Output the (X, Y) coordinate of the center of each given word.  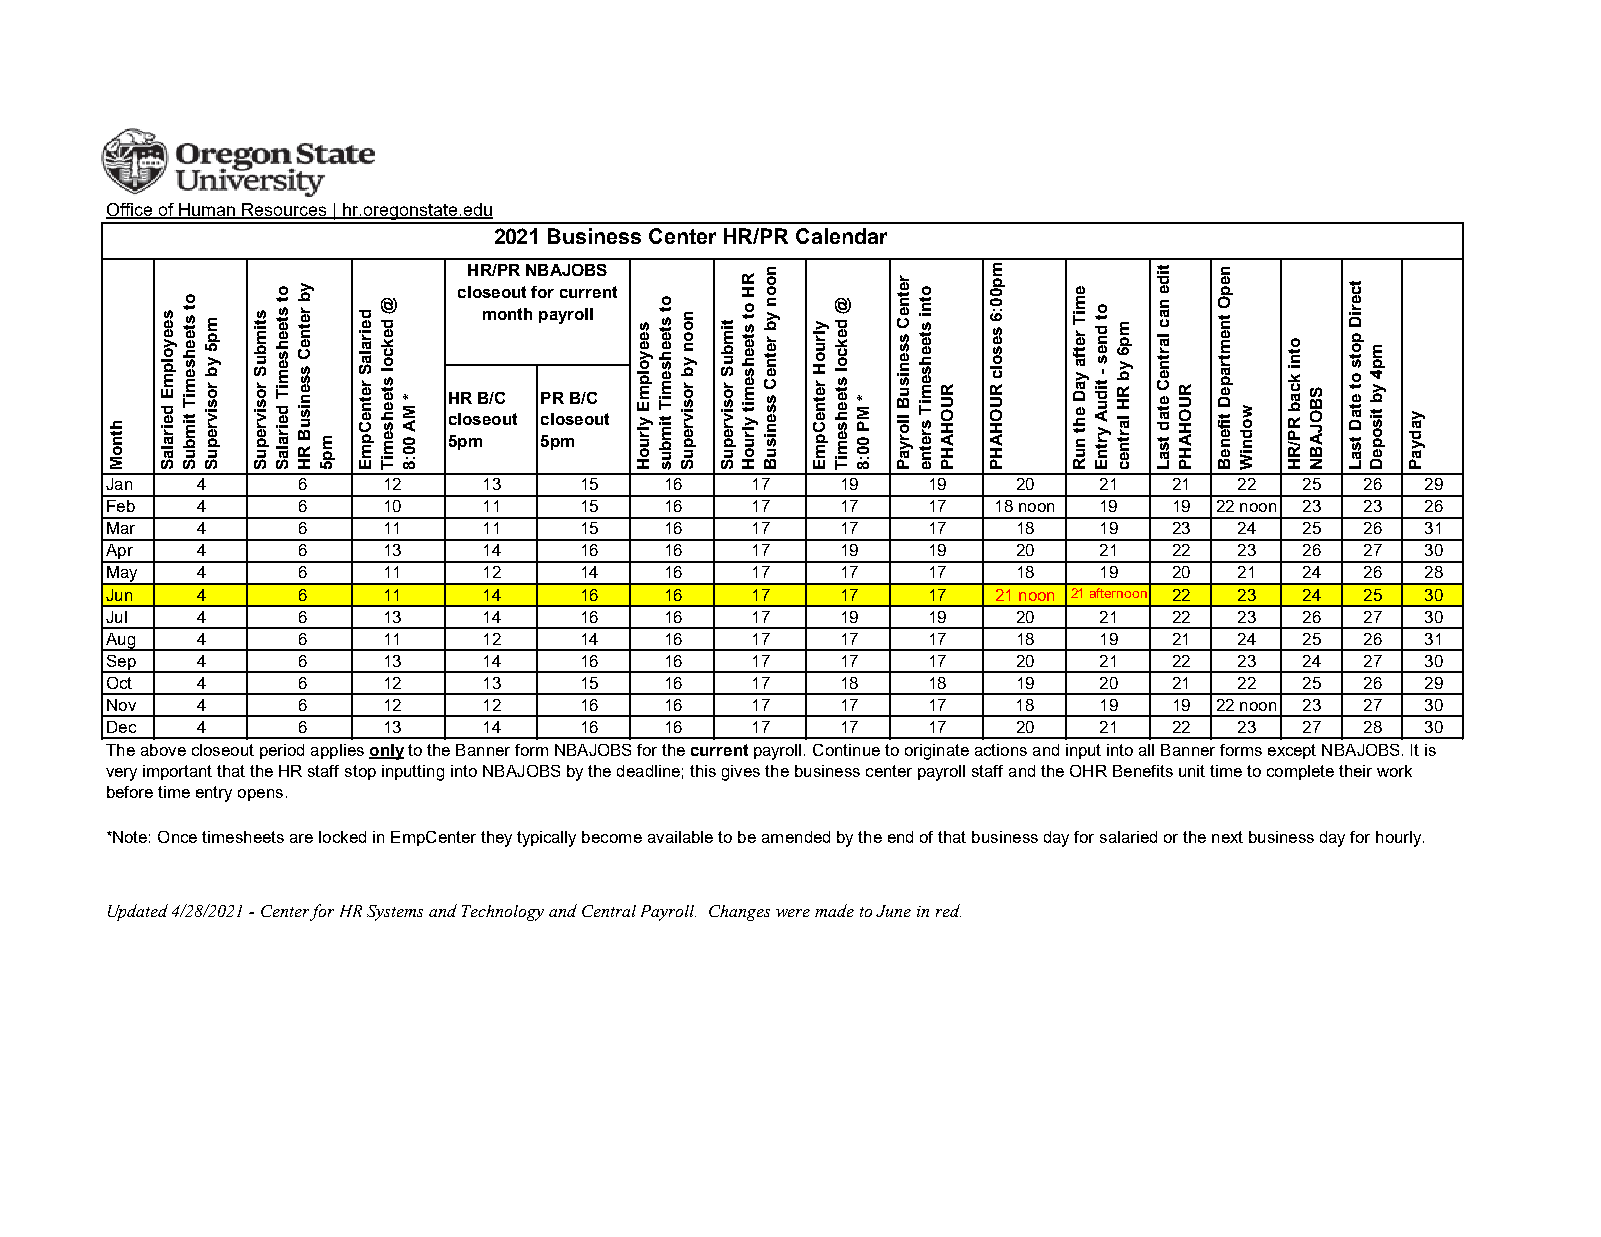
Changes (739, 913)
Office (130, 210)
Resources (284, 210)
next (1227, 837)
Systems (395, 913)
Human (207, 210)
